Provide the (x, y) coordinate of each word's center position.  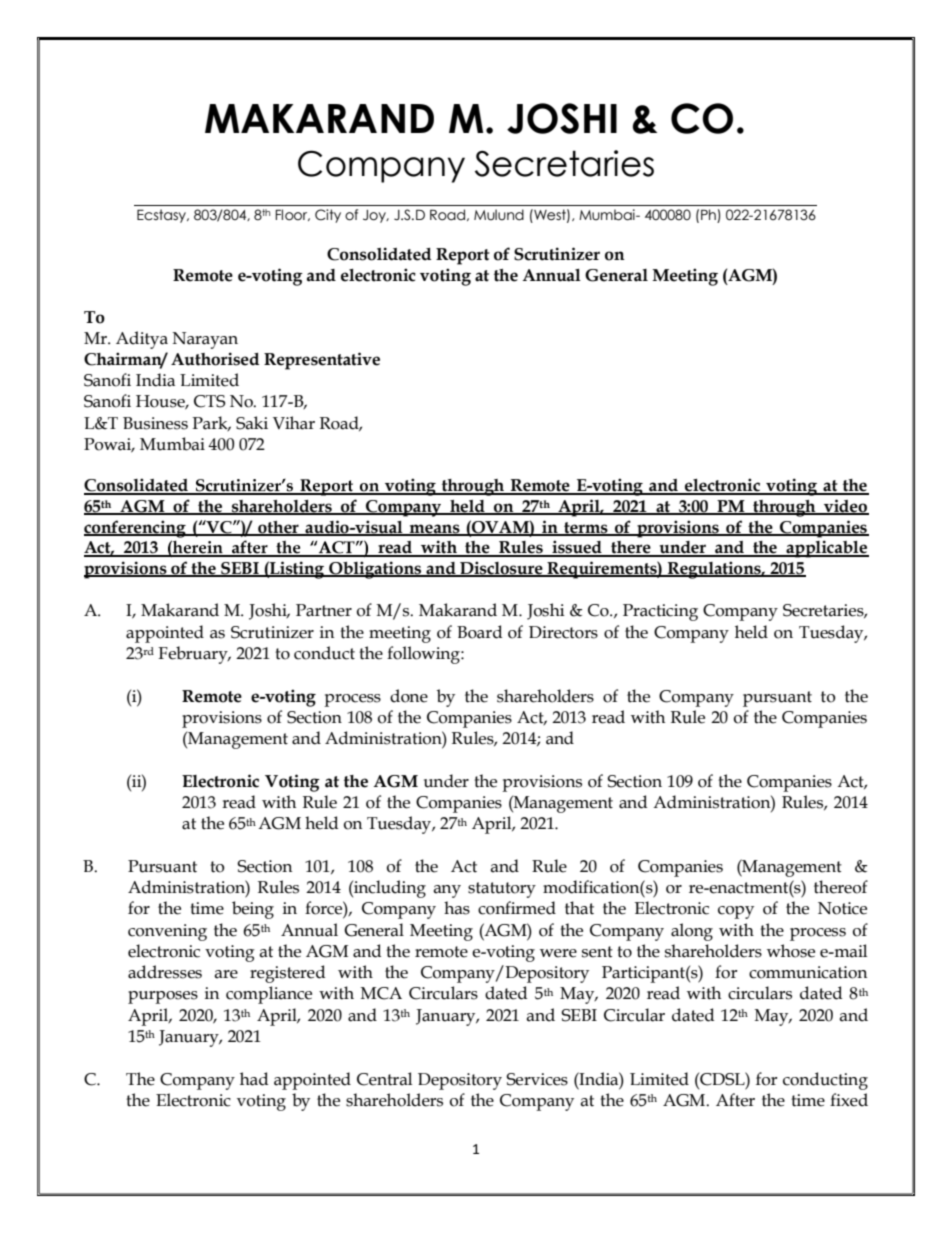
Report (463, 256)
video (845, 506)
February (194, 655)
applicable (826, 549)
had (254, 1079)
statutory (502, 890)
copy (736, 912)
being (253, 910)
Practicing (660, 612)
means (435, 529)
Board (479, 632)
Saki (252, 423)
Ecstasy (162, 216)
